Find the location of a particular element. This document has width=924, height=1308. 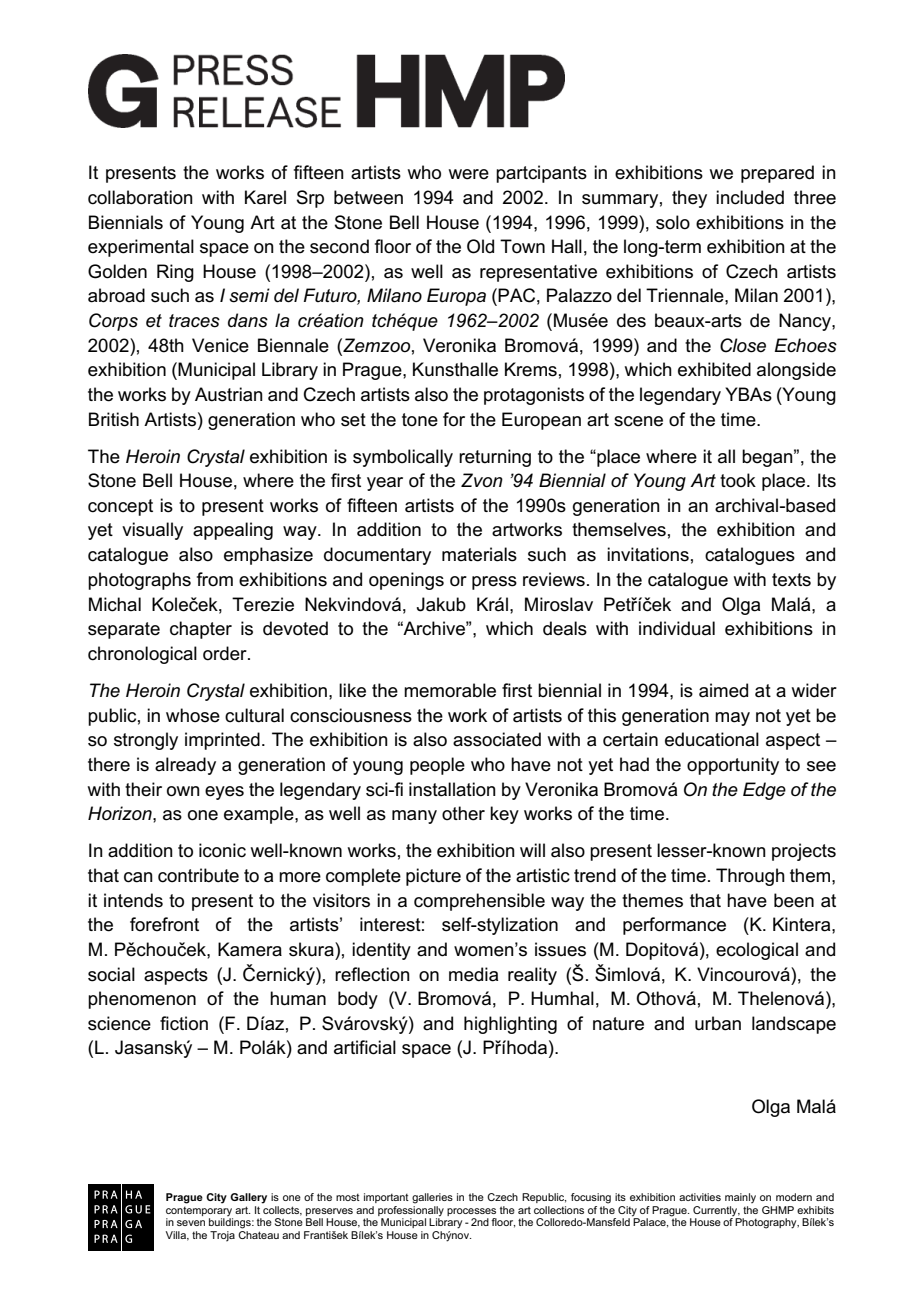

were is located at coordinates (469, 174).
